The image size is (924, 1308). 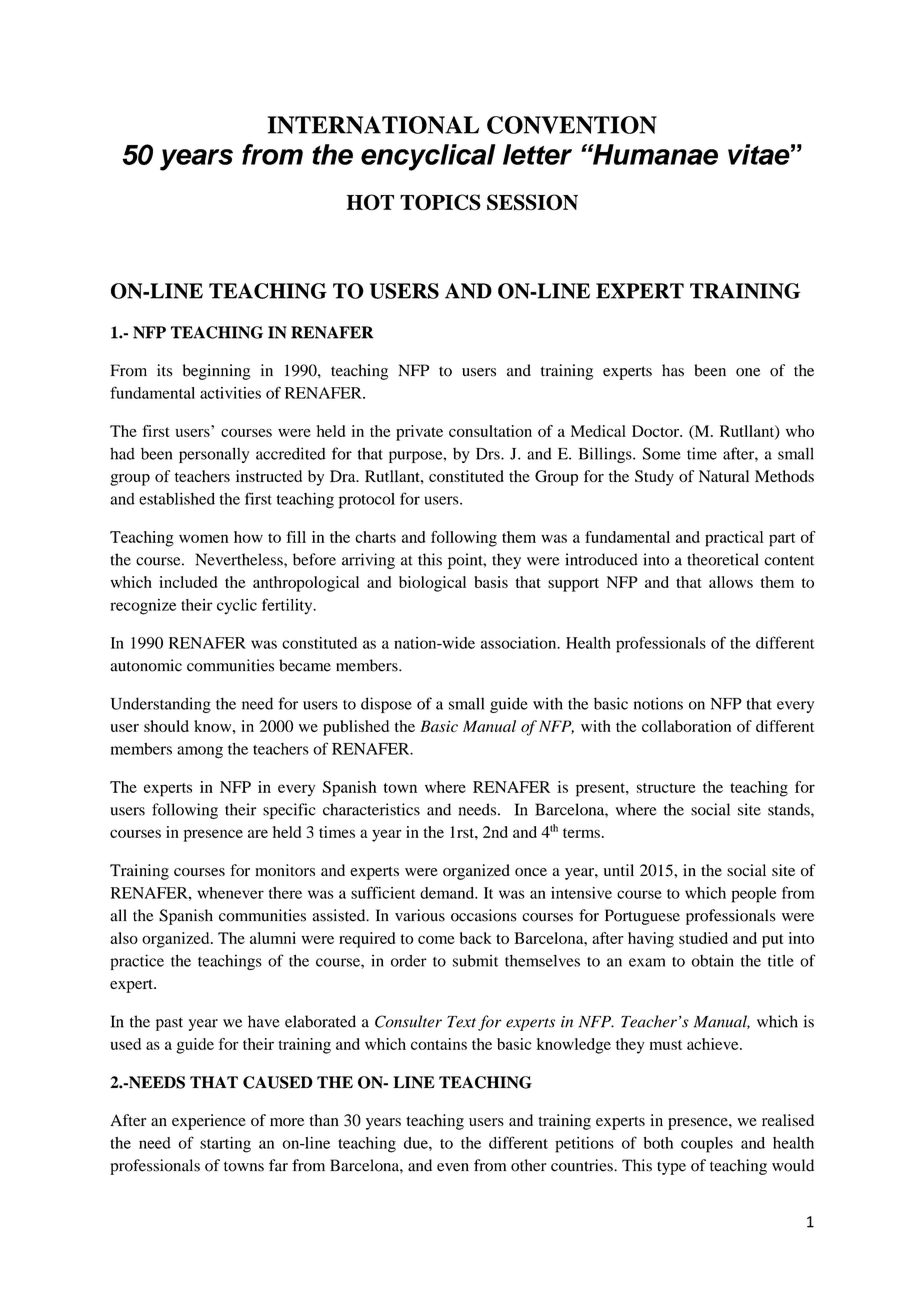 I want to click on couples, so click(x=707, y=1145).
